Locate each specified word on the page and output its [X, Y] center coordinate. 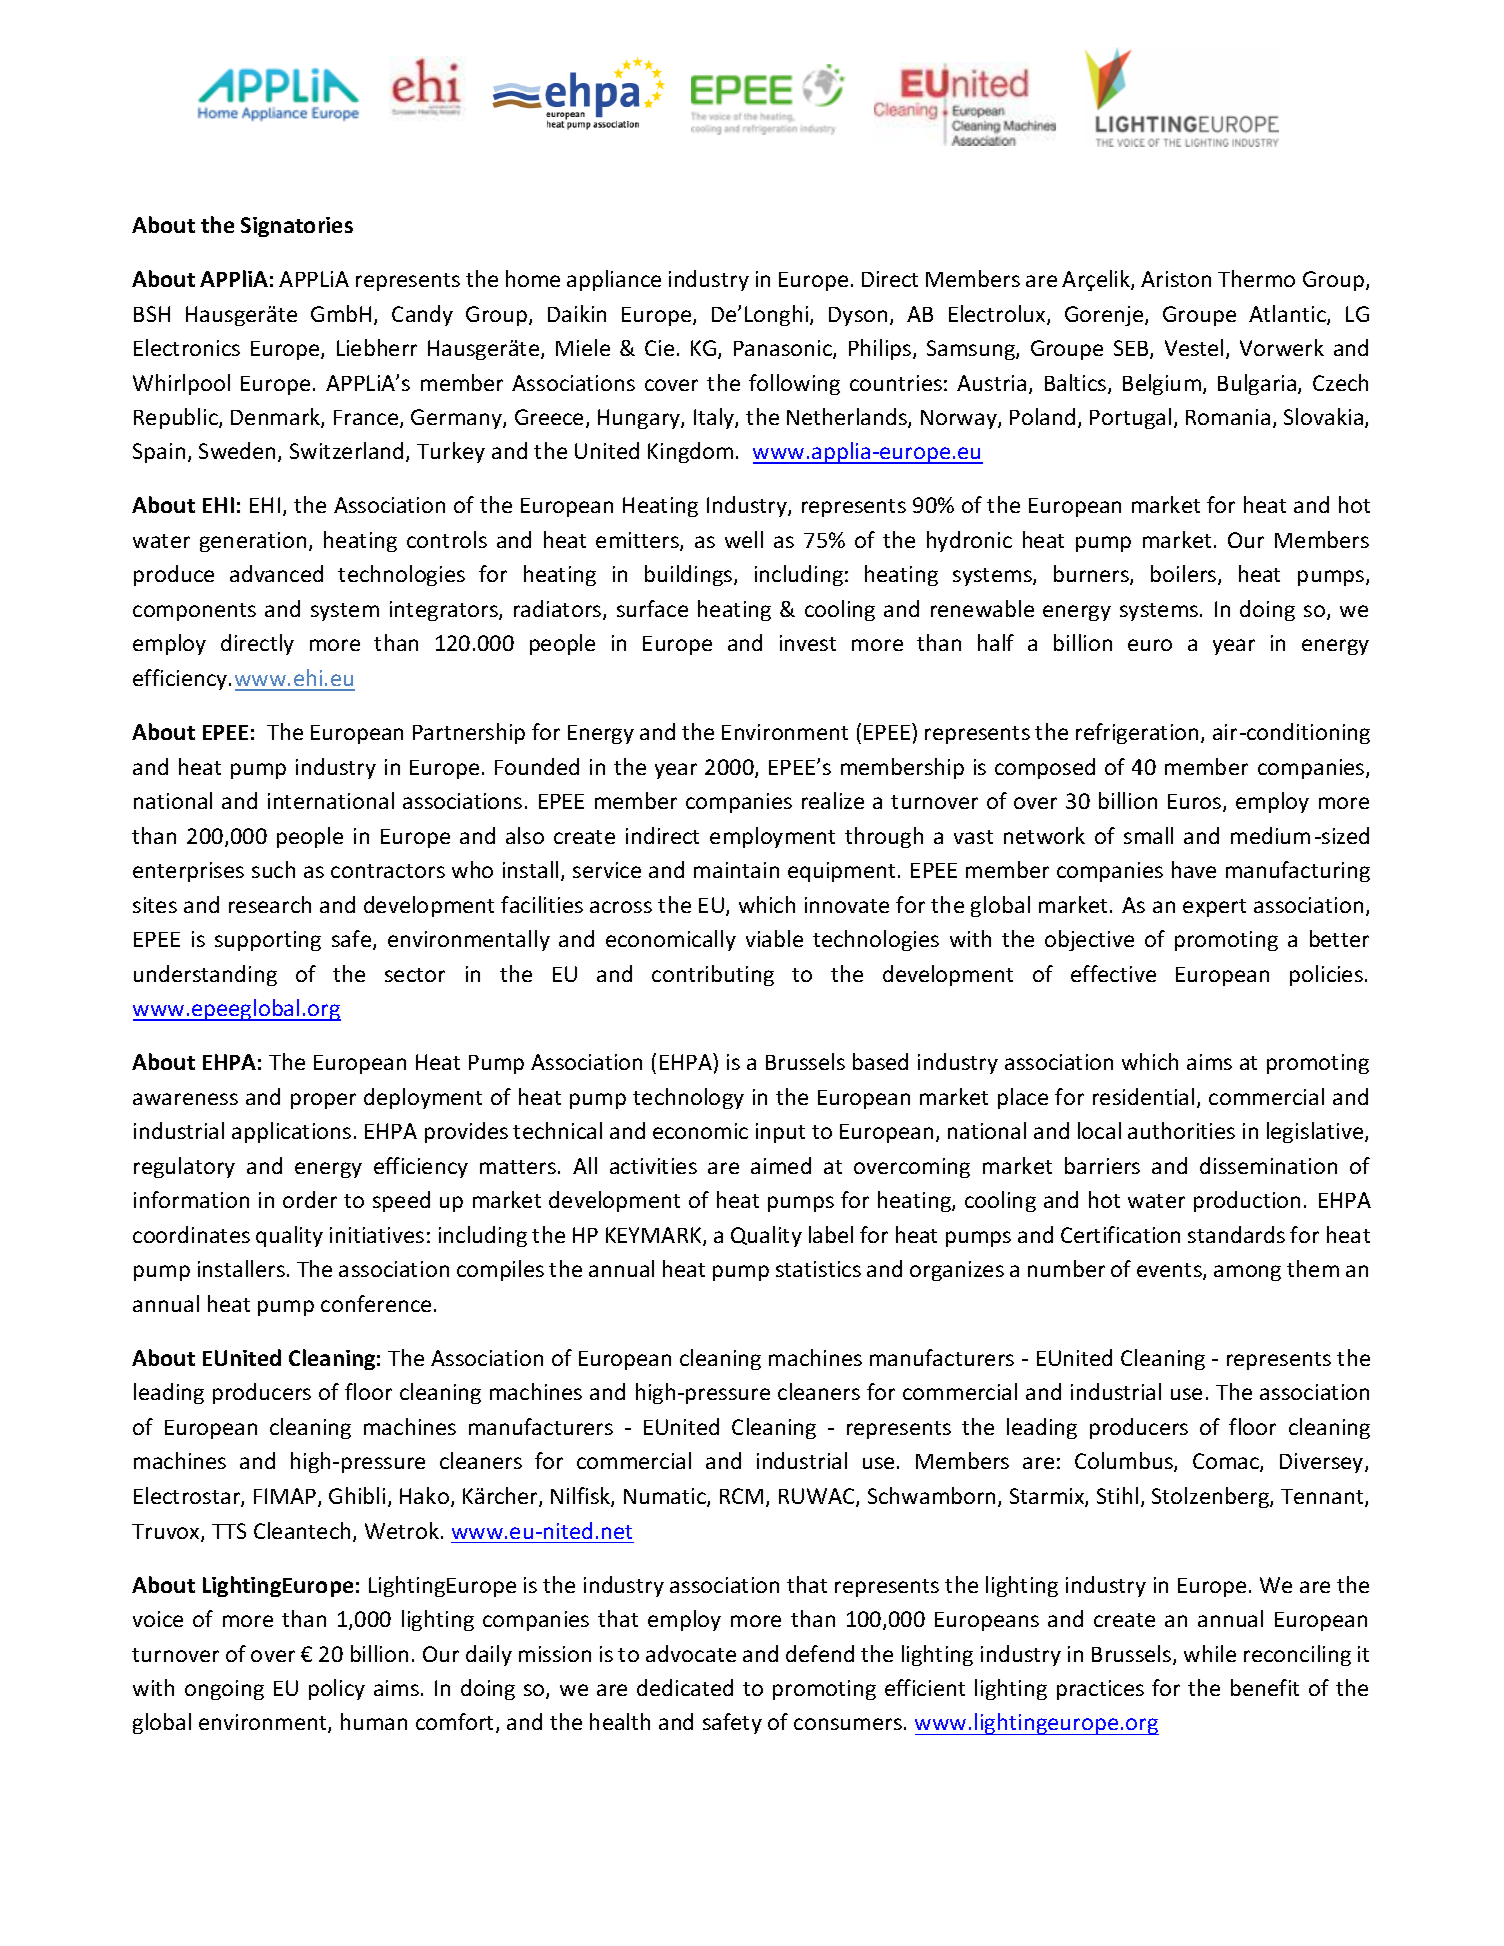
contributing [713, 975]
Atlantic [1288, 315]
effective [1113, 973]
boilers [1185, 575]
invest [808, 643]
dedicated [685, 1687]
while [1210, 1653]
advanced [276, 573]
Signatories [297, 227]
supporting [268, 941]
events [1170, 1271]
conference [376, 1303]
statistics [818, 1269]
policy [337, 1689]
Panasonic [784, 349]
